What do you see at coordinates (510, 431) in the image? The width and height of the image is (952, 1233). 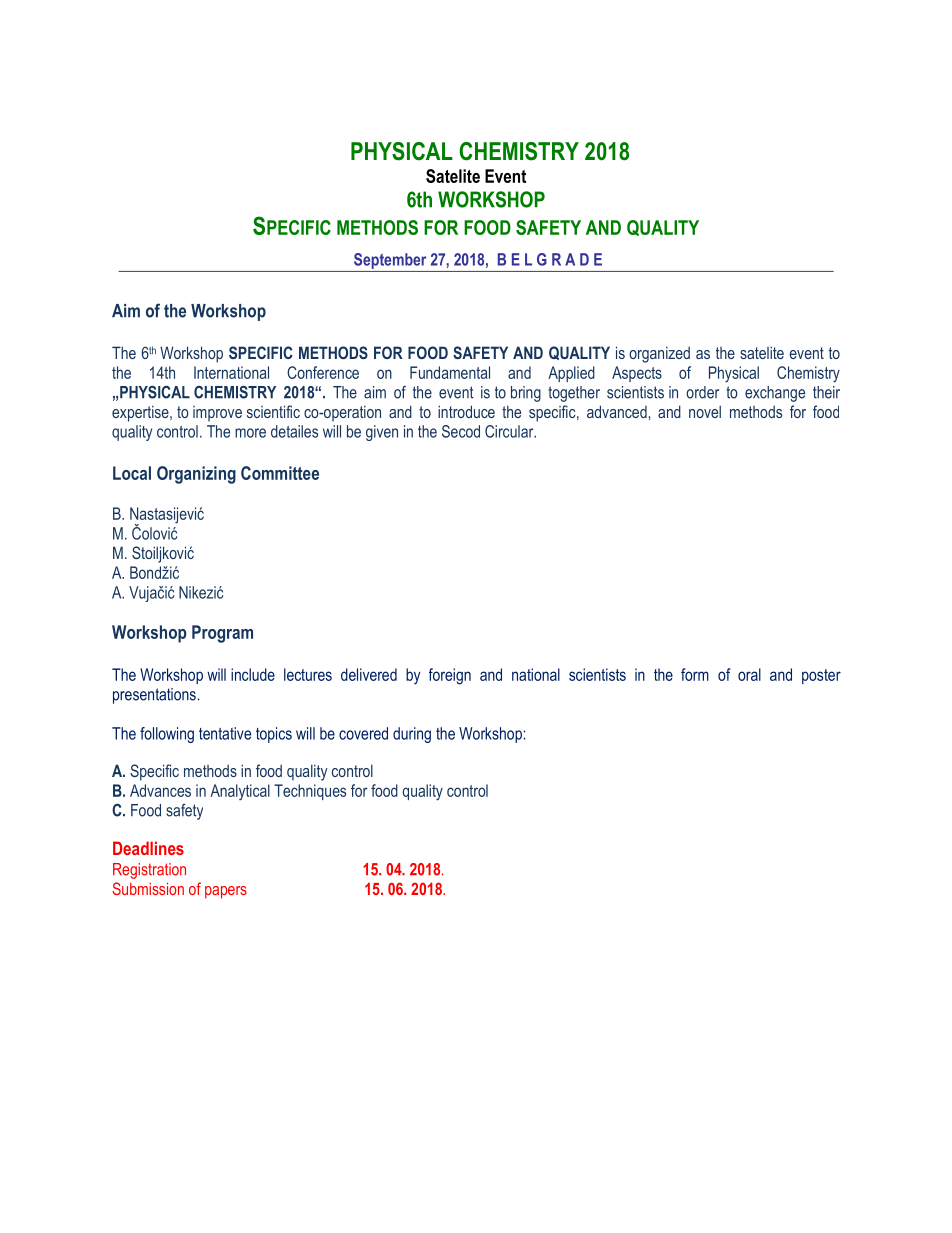 I see `Circular` at bounding box center [510, 431].
